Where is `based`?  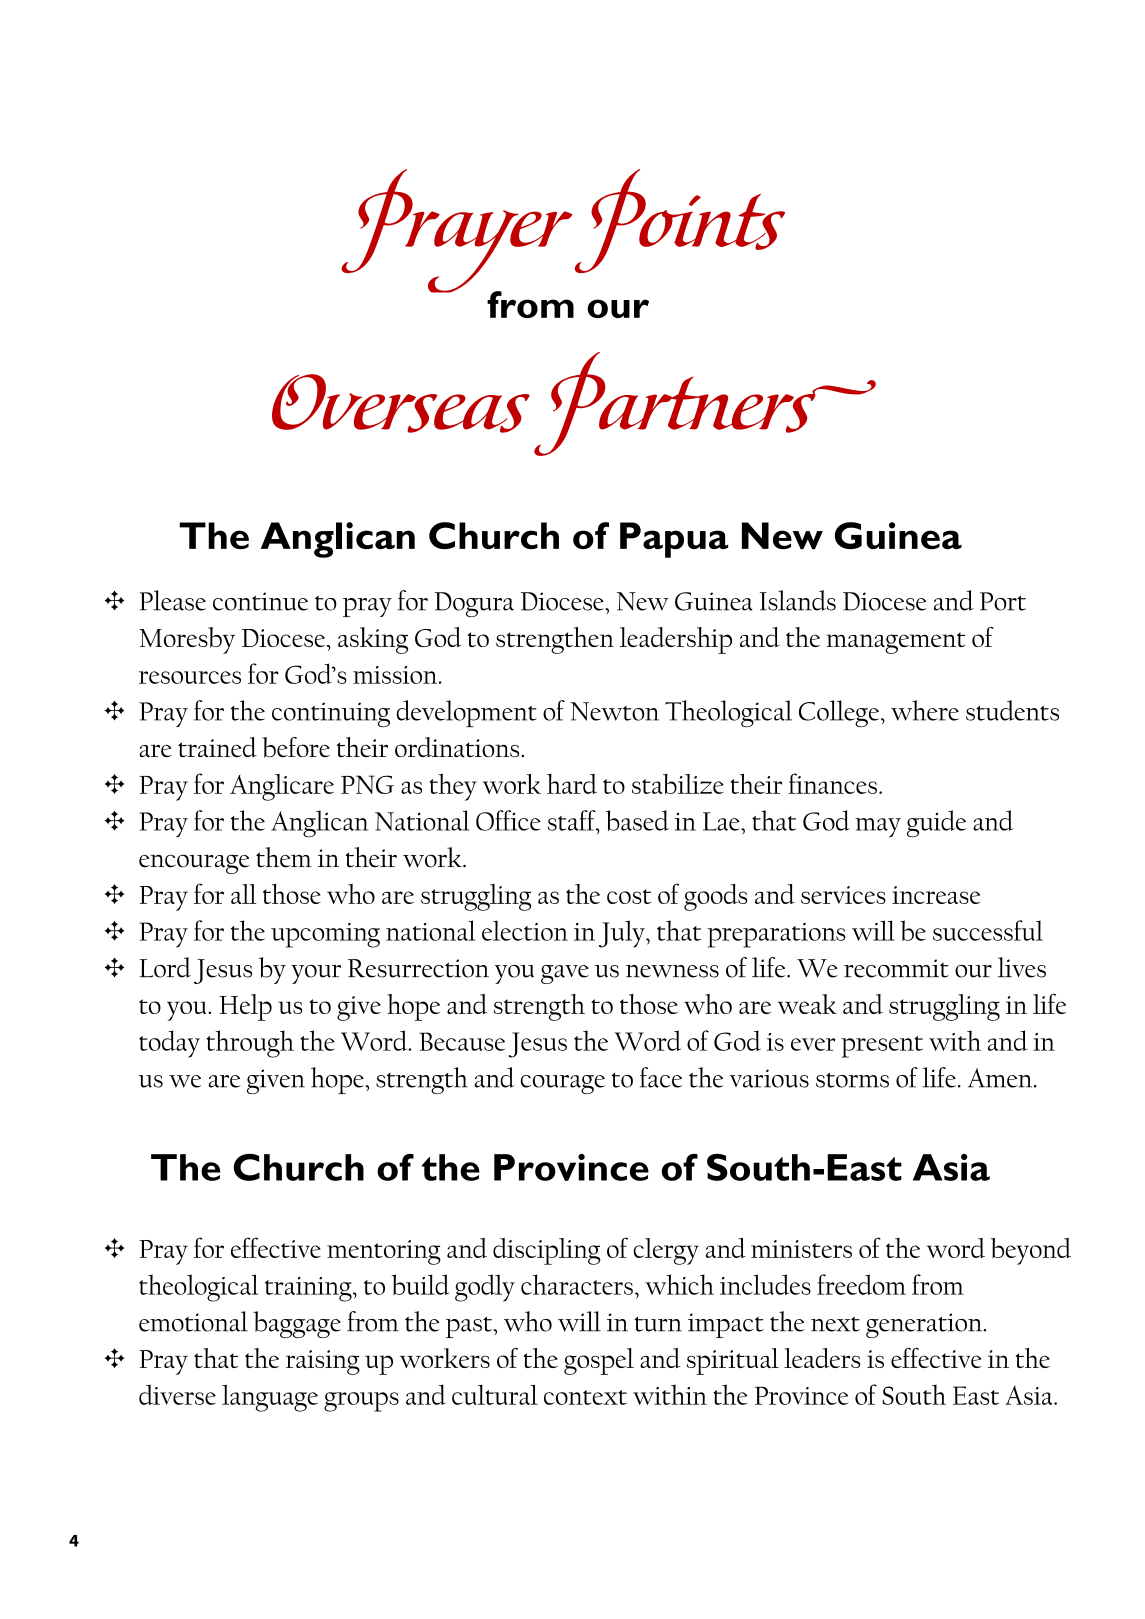 based is located at coordinates (637, 820).
